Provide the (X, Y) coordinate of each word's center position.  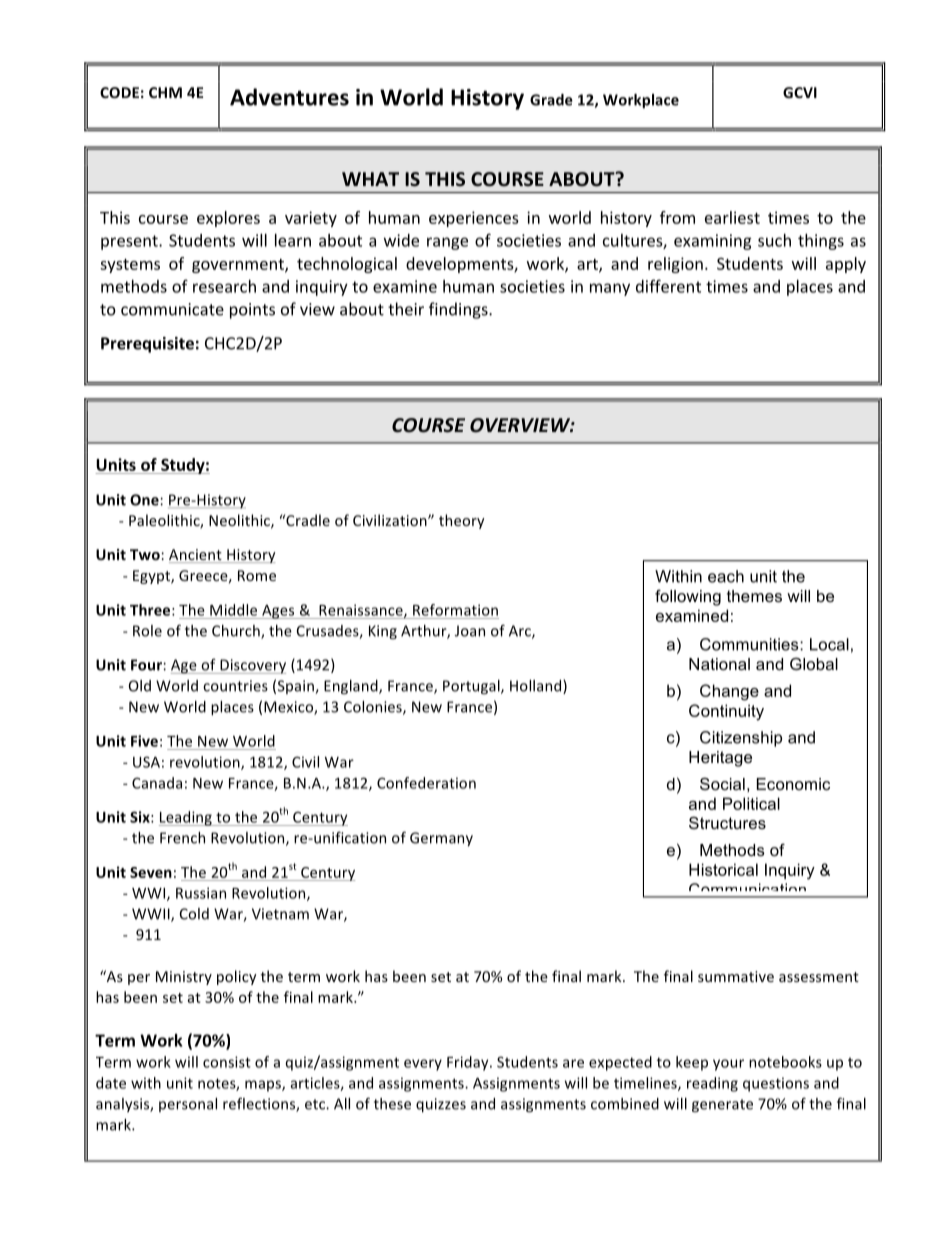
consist (227, 1062)
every (423, 1065)
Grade (551, 100)
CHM (165, 92)
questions (776, 1084)
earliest (732, 217)
